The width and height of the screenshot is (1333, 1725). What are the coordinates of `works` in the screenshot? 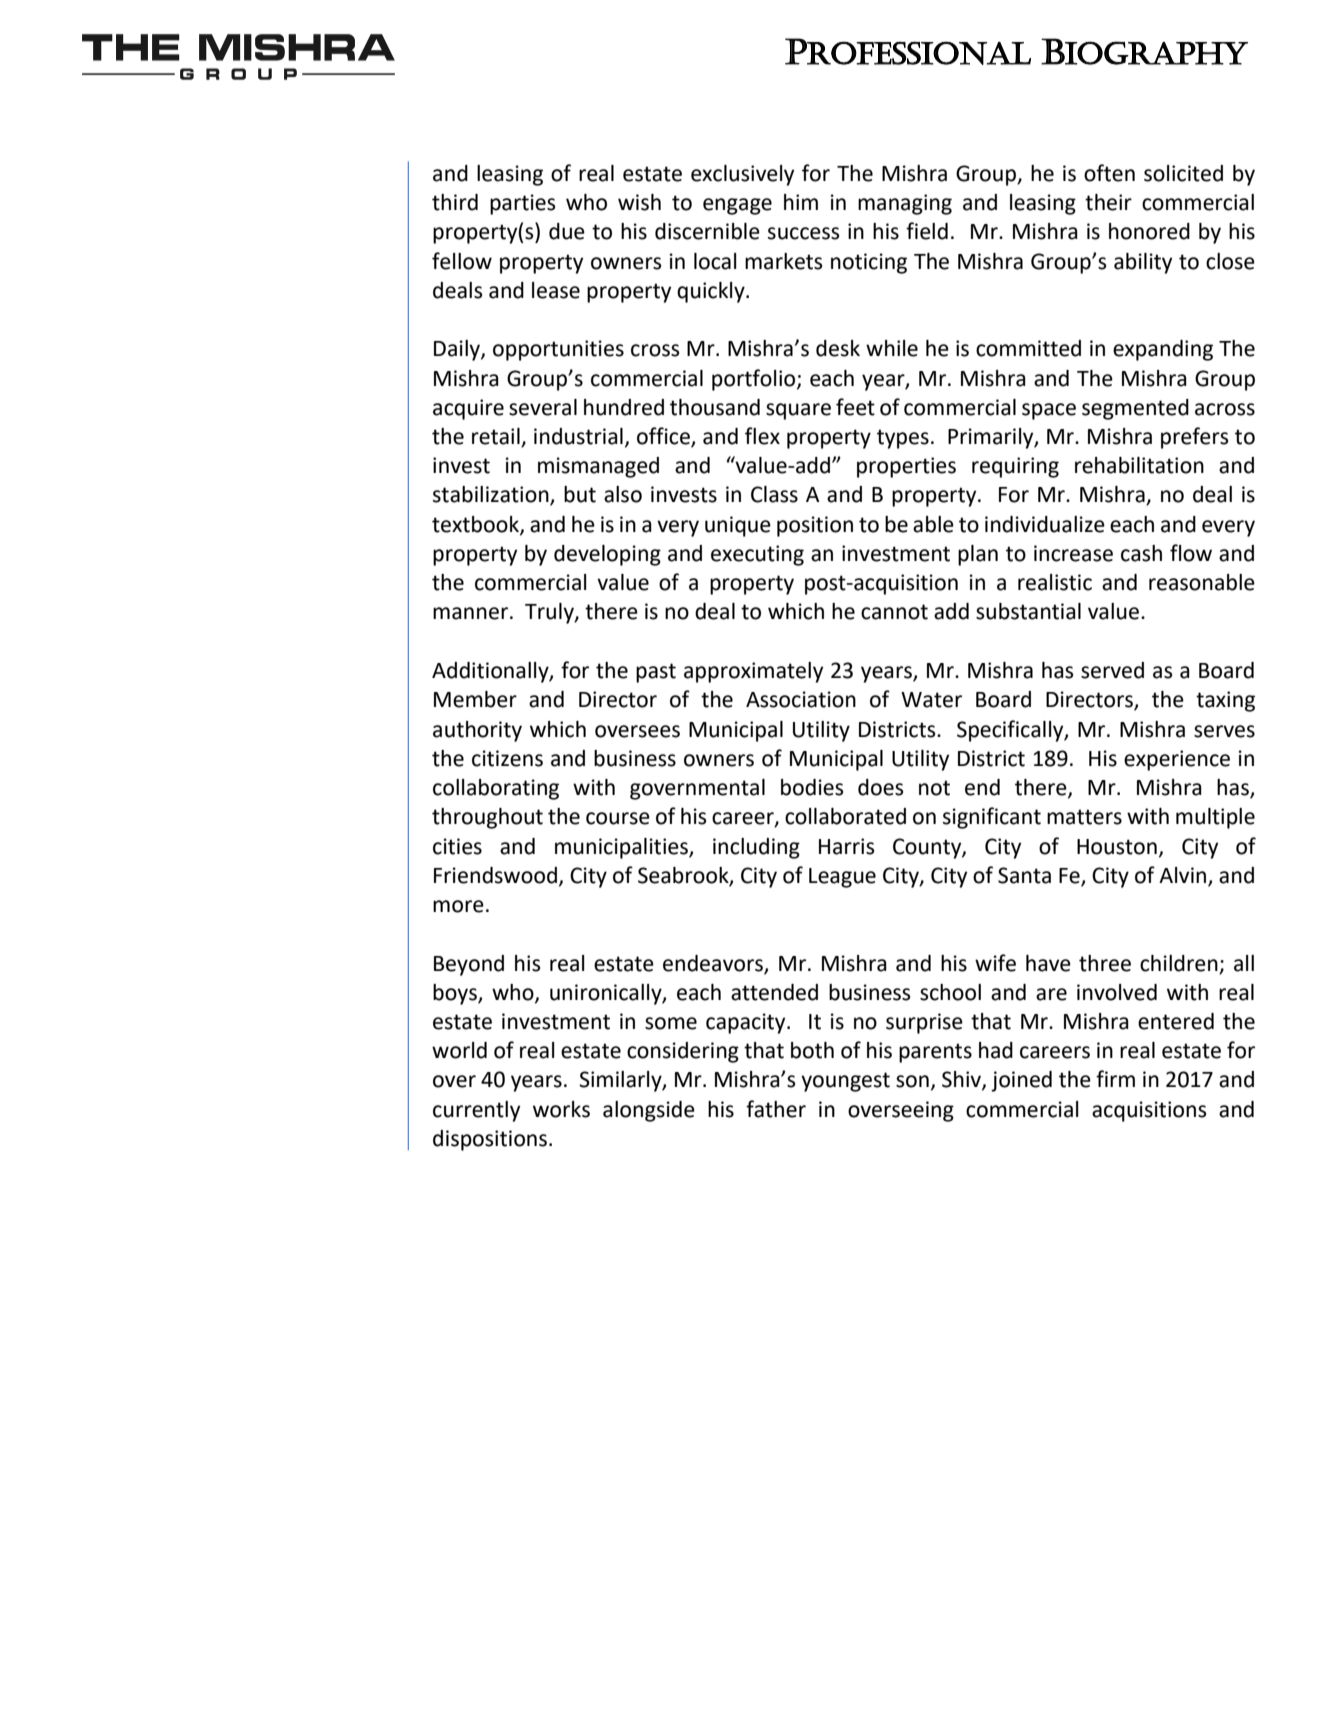 It's located at (561, 1109).
